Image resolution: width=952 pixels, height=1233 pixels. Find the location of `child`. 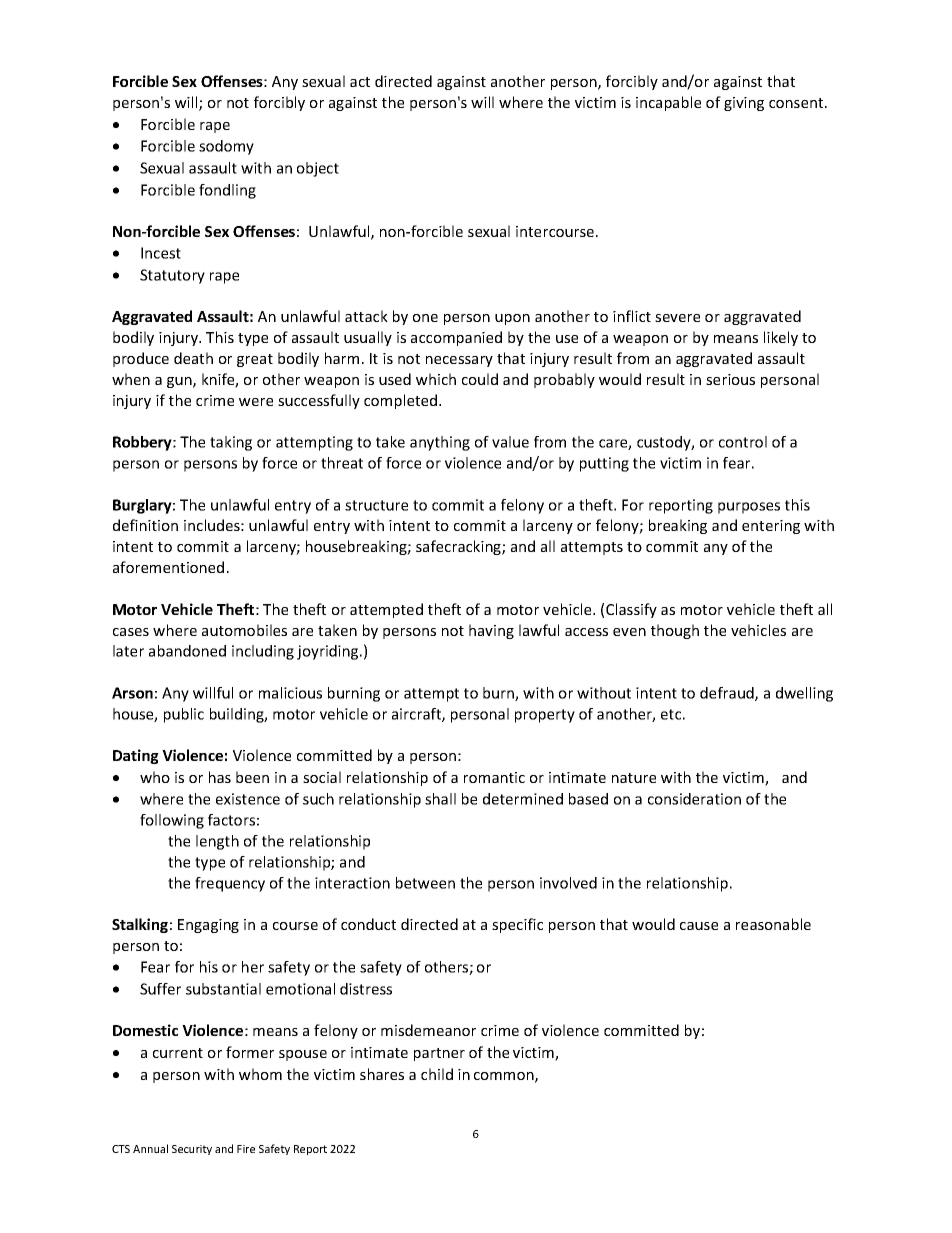

child is located at coordinates (437, 1074).
